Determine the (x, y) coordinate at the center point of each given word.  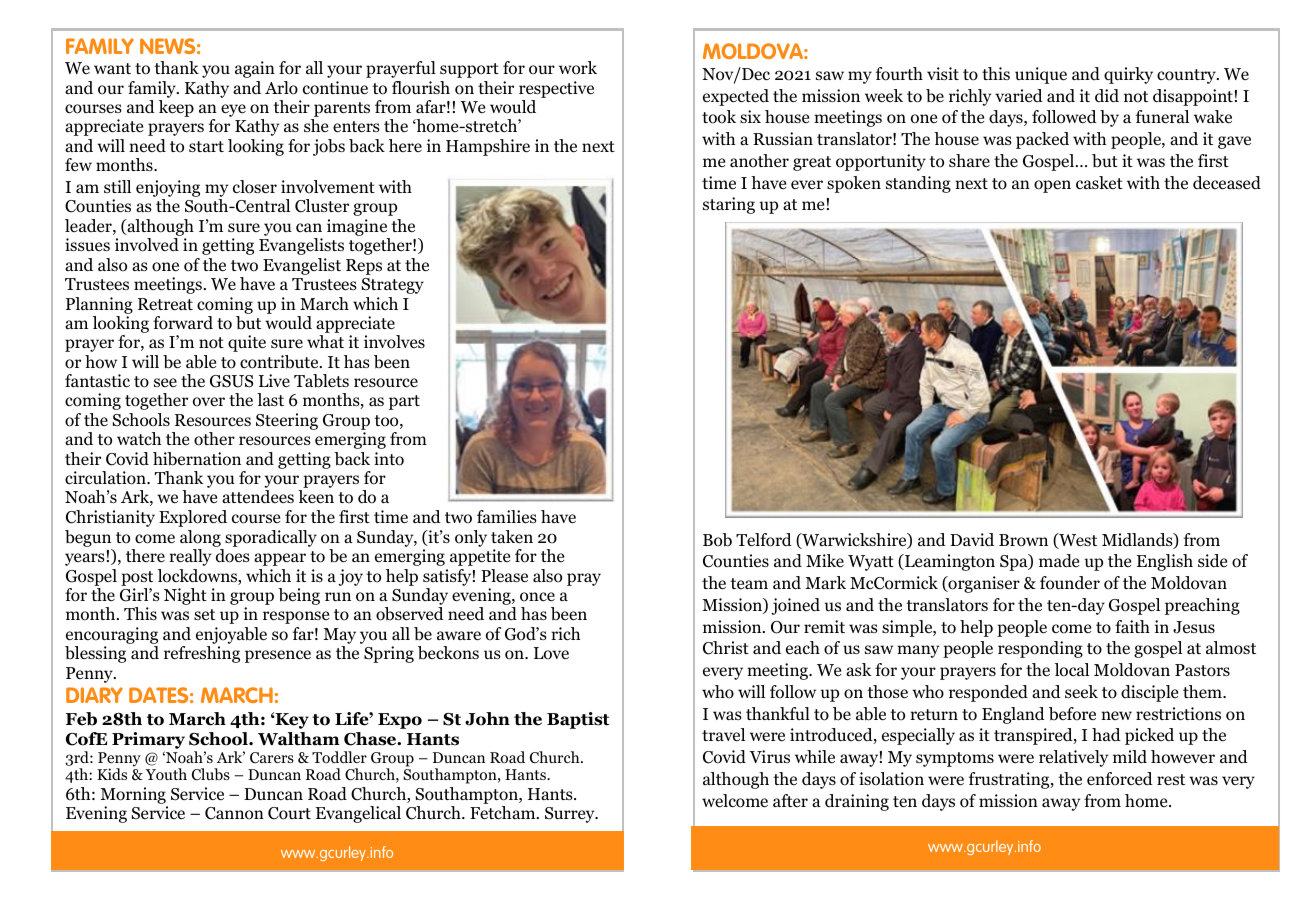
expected (736, 97)
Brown (1023, 540)
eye (233, 110)
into (389, 459)
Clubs (211, 774)
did (1107, 96)
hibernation (197, 459)
